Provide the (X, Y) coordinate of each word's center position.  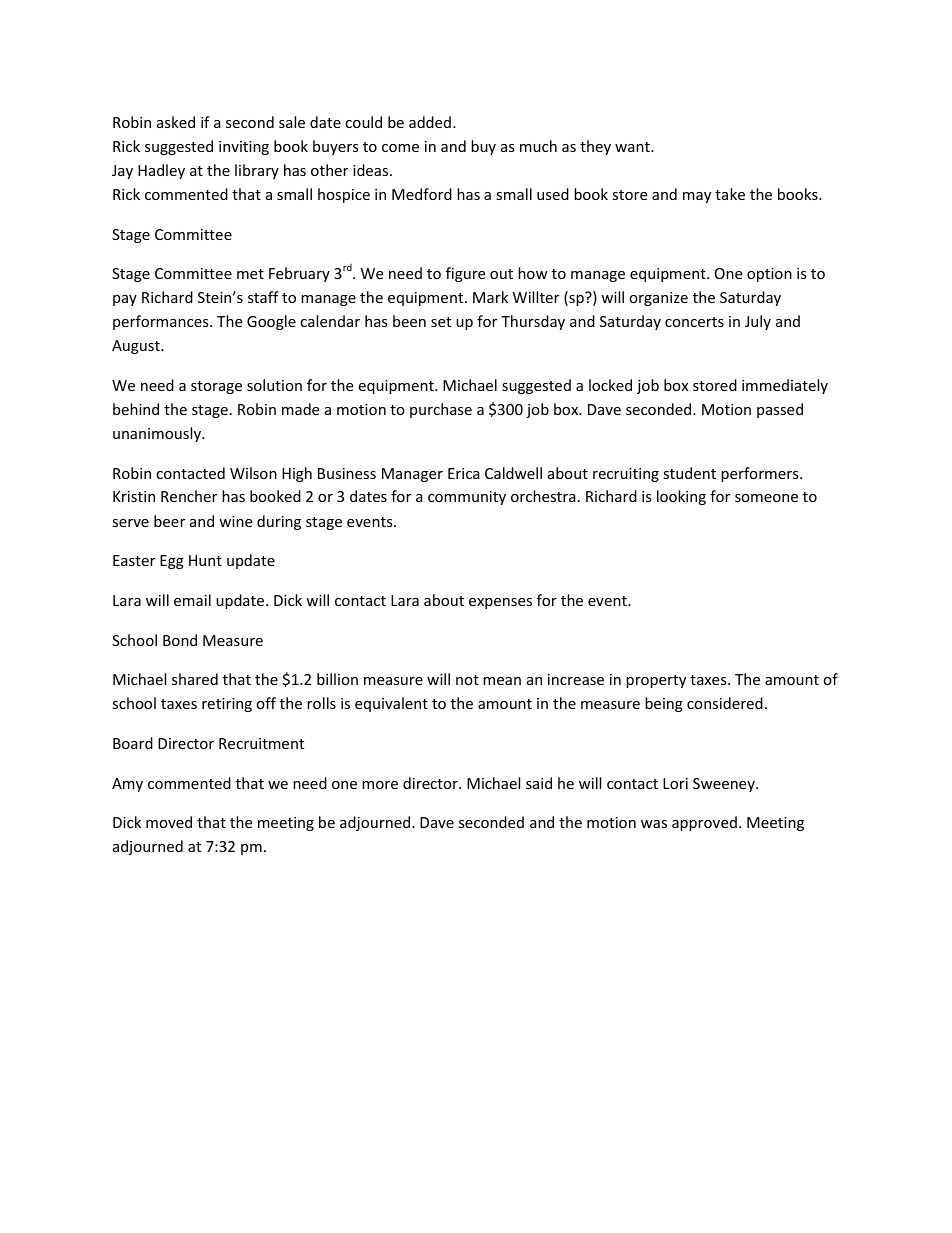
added (430, 122)
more (380, 785)
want (633, 147)
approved (704, 823)
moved (169, 822)
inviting (244, 148)
